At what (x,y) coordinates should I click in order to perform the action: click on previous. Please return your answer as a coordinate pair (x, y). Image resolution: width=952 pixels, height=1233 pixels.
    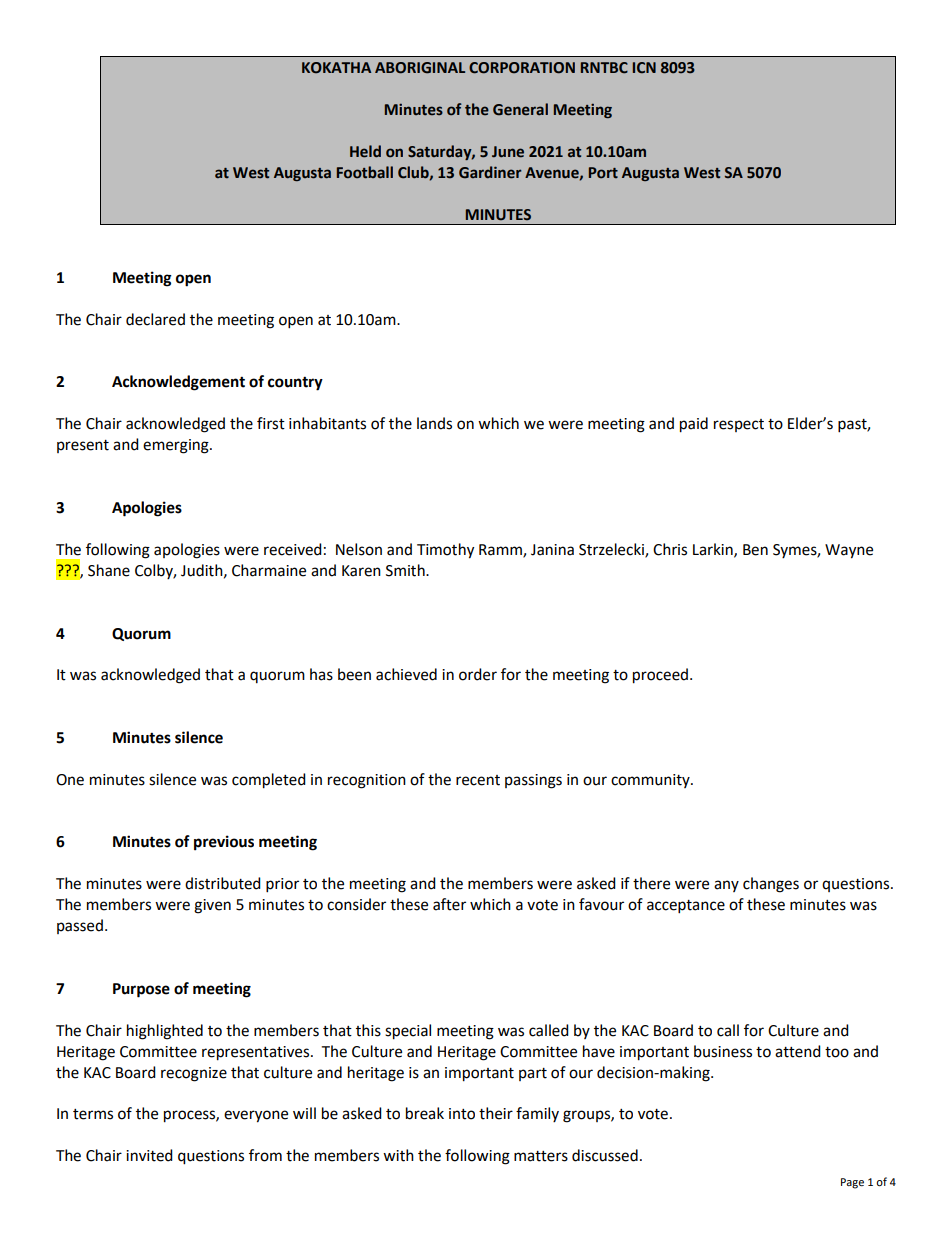
    Looking at the image, I should click on (224, 843).
